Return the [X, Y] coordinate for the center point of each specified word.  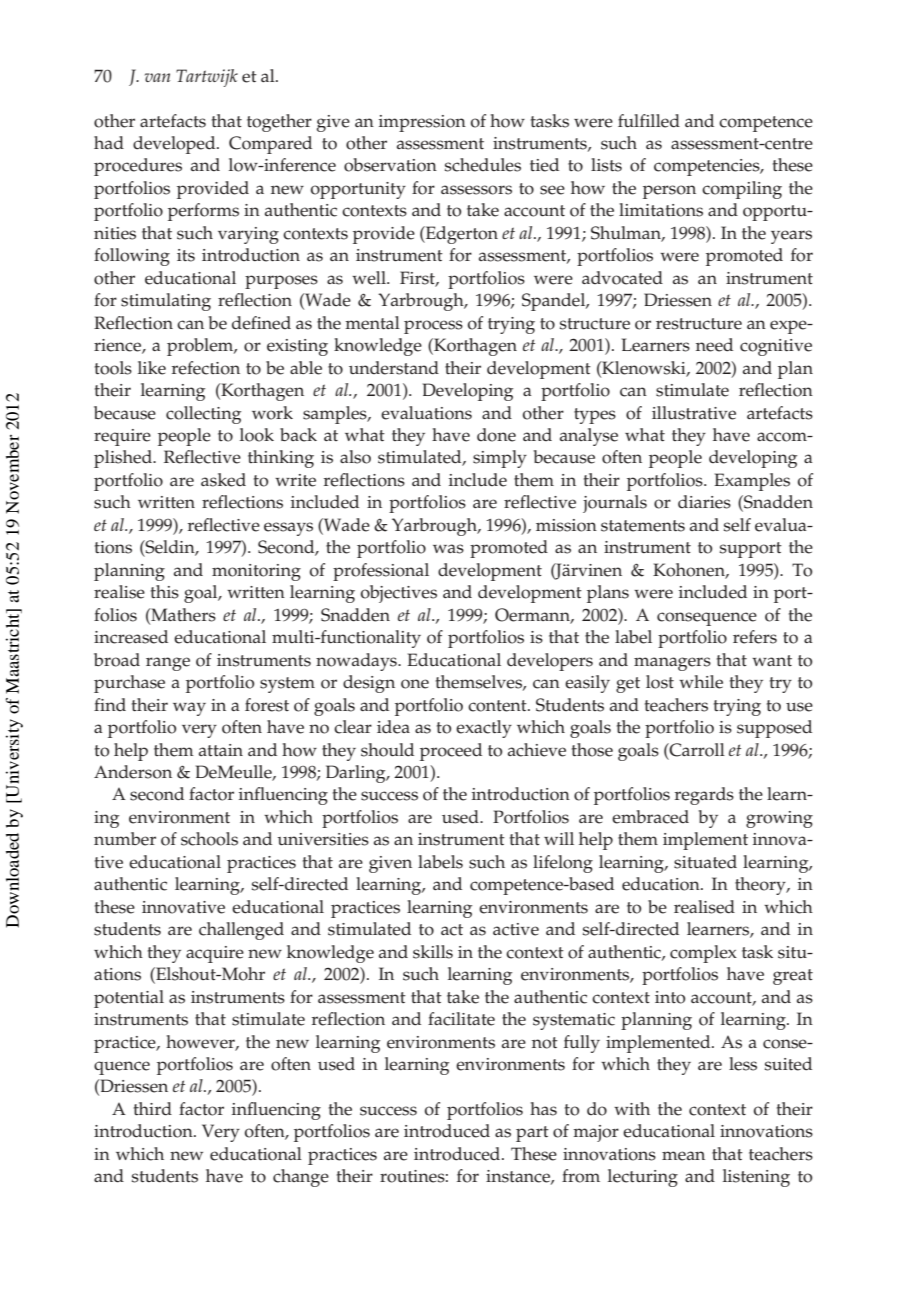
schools [209, 839]
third [153, 1109]
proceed [451, 752]
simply [500, 459]
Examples [752, 482]
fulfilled [649, 121]
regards [704, 796]
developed [175, 145]
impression [422, 123]
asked [223, 480]
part [532, 1134]
